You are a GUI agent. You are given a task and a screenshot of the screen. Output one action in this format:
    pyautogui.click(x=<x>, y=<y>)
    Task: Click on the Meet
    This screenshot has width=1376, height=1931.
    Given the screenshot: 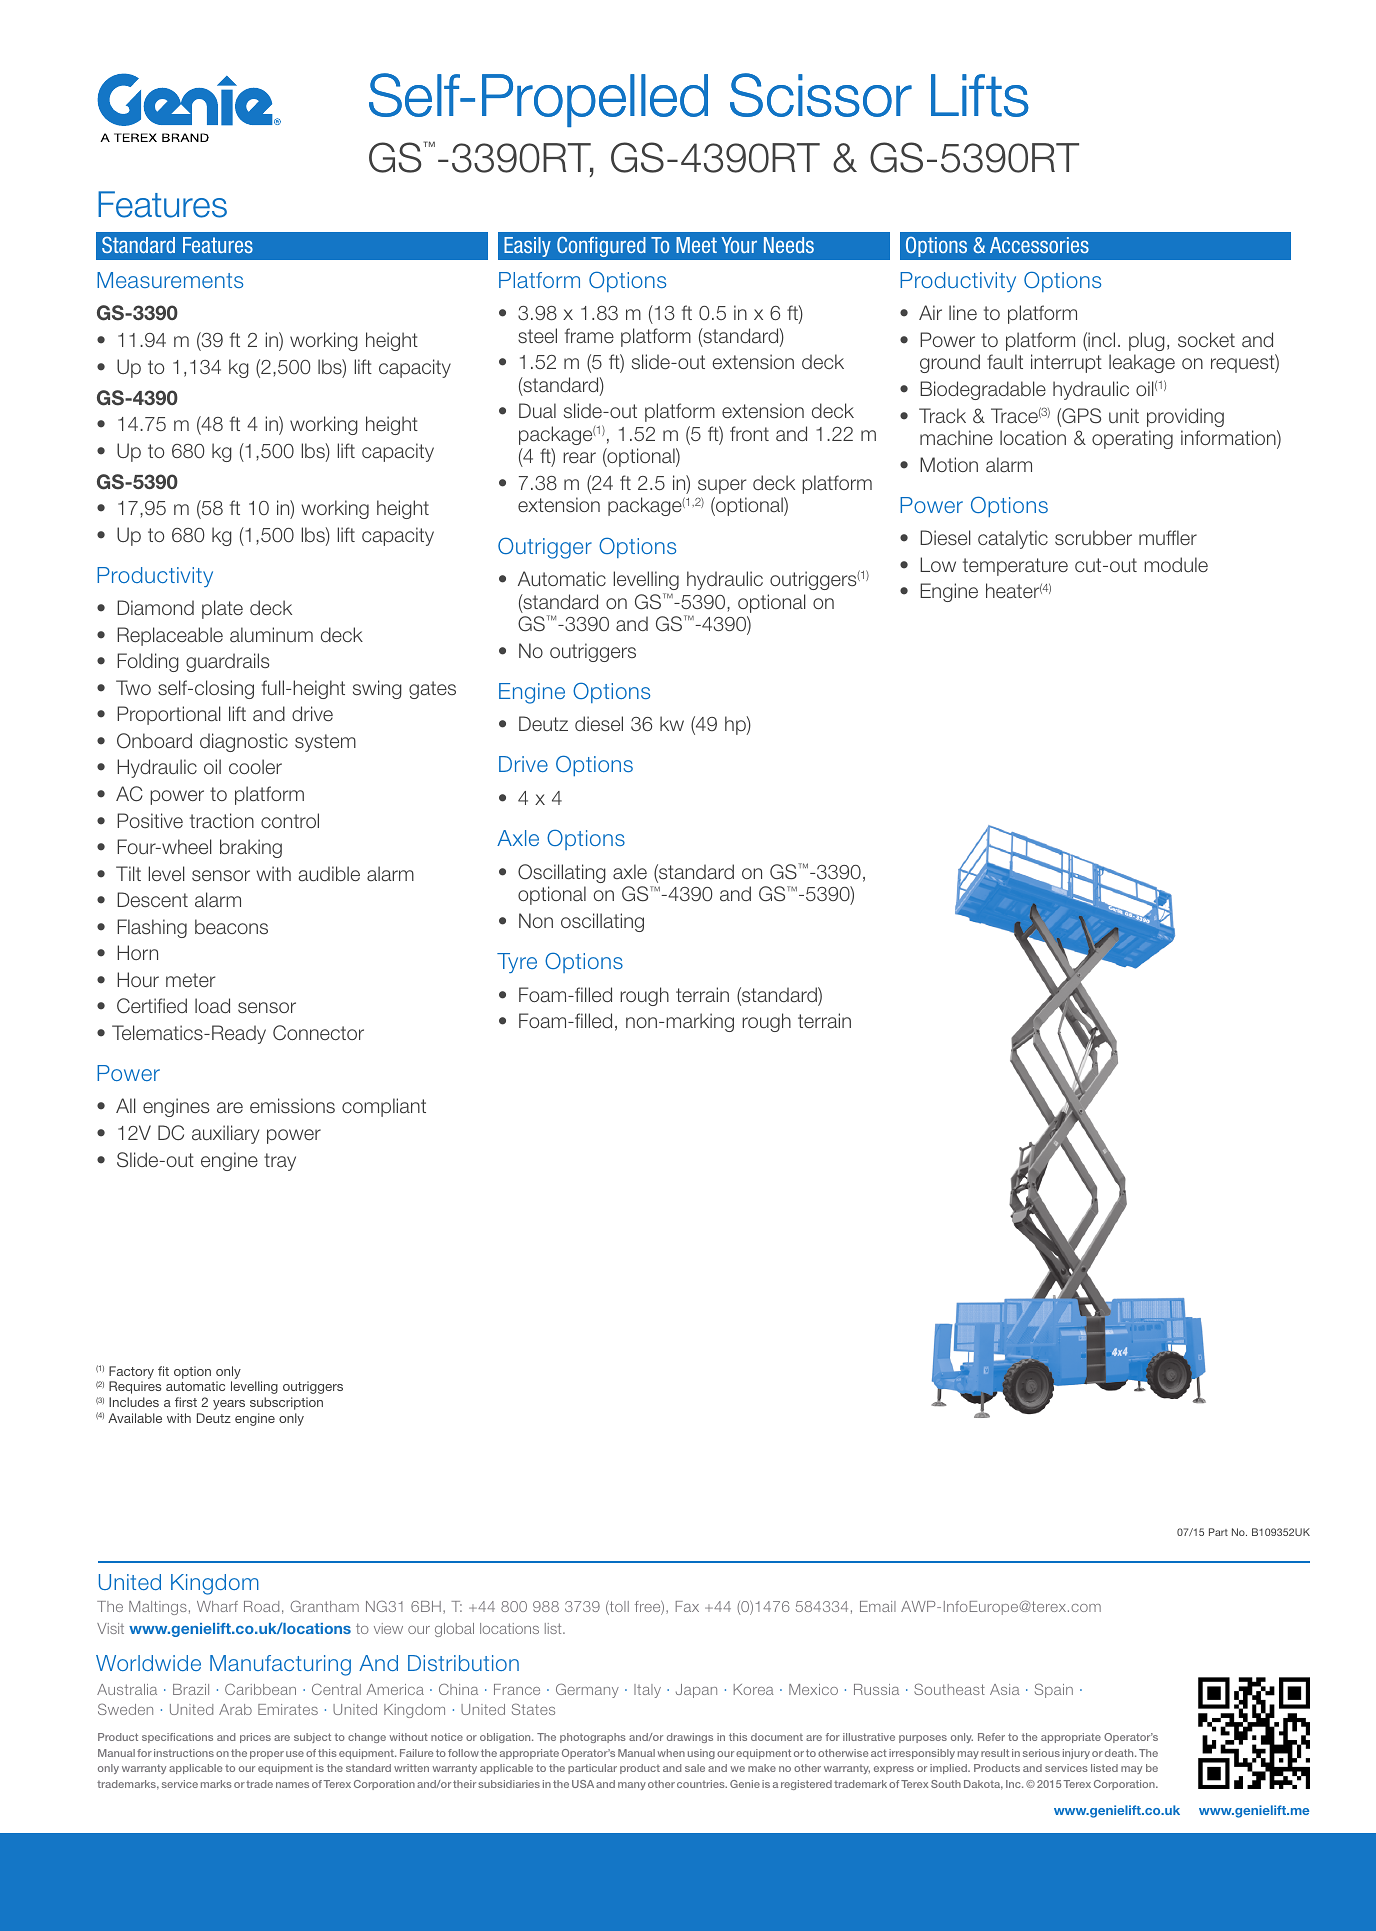 What is the action you would take?
    pyautogui.click(x=696, y=245)
